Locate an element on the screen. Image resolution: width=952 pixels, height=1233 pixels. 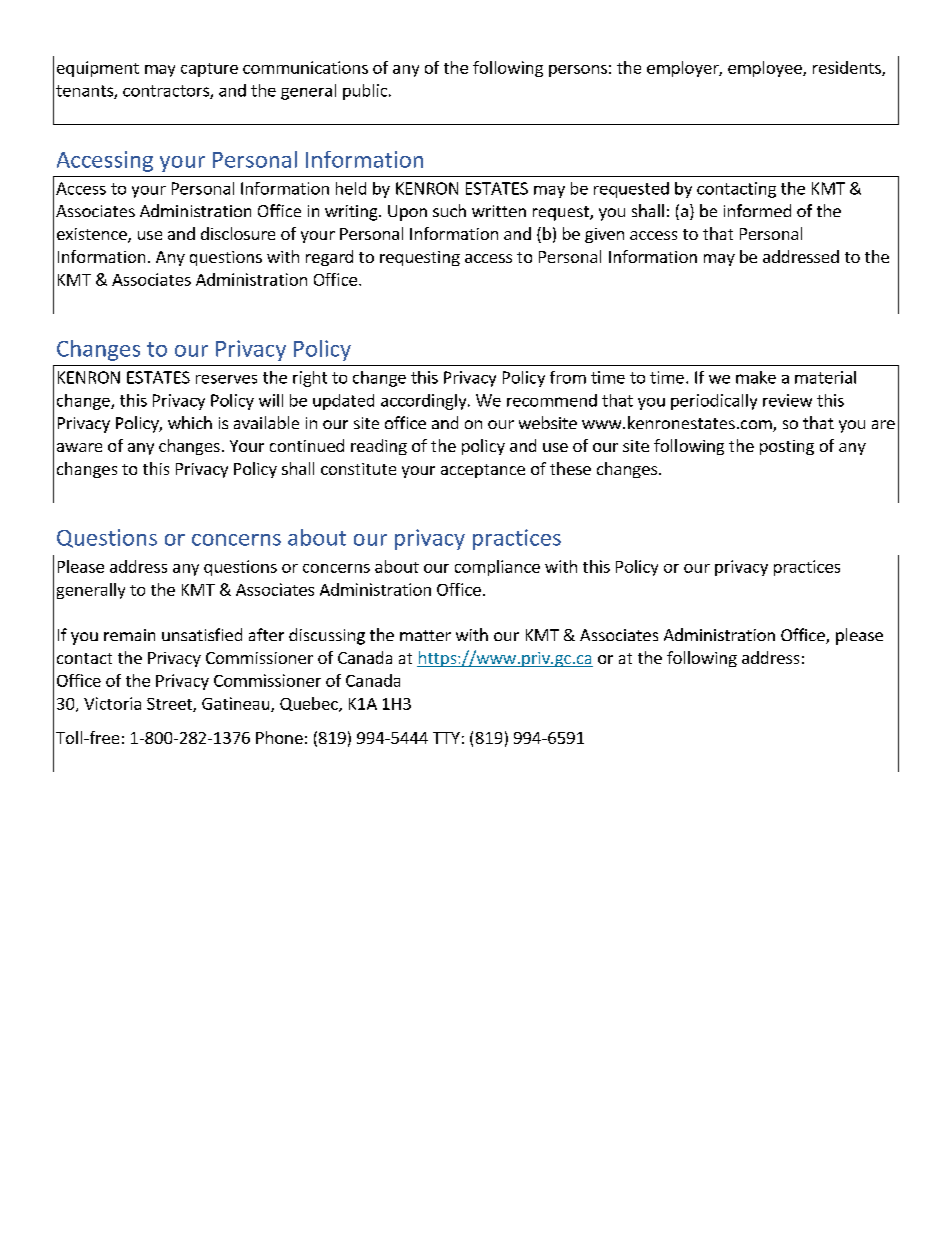
review is located at coordinates (787, 400).
